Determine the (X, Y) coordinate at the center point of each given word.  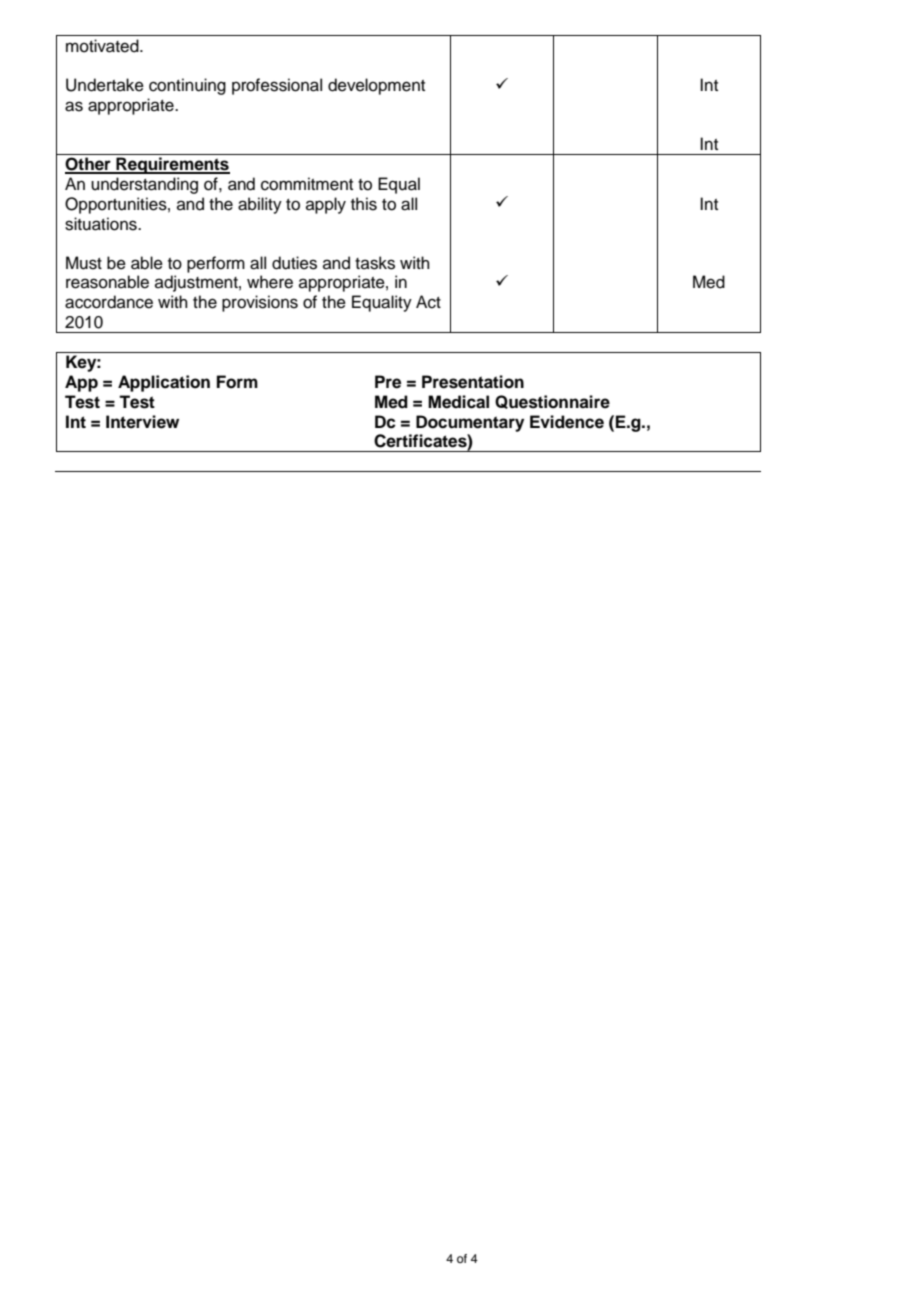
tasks (375, 263)
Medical (458, 402)
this (364, 204)
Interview (142, 422)
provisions (260, 303)
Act (428, 302)
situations (102, 224)
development (376, 86)
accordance (109, 302)
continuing (187, 86)
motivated (103, 46)
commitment (307, 184)
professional (277, 86)
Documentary (470, 423)
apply (326, 205)
